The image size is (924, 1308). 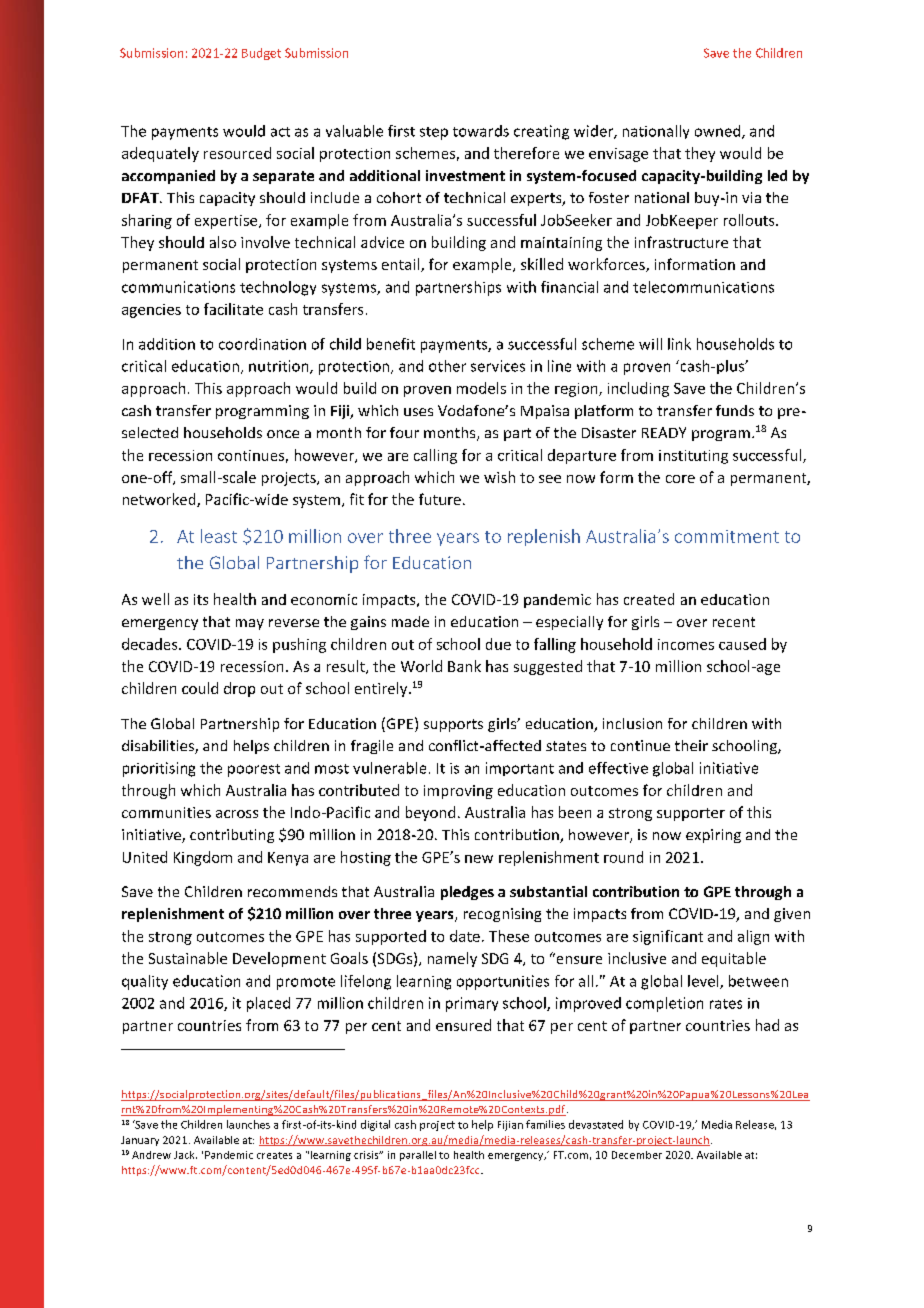 What do you see at coordinates (498, 644) in the screenshot?
I see `due` at bounding box center [498, 644].
